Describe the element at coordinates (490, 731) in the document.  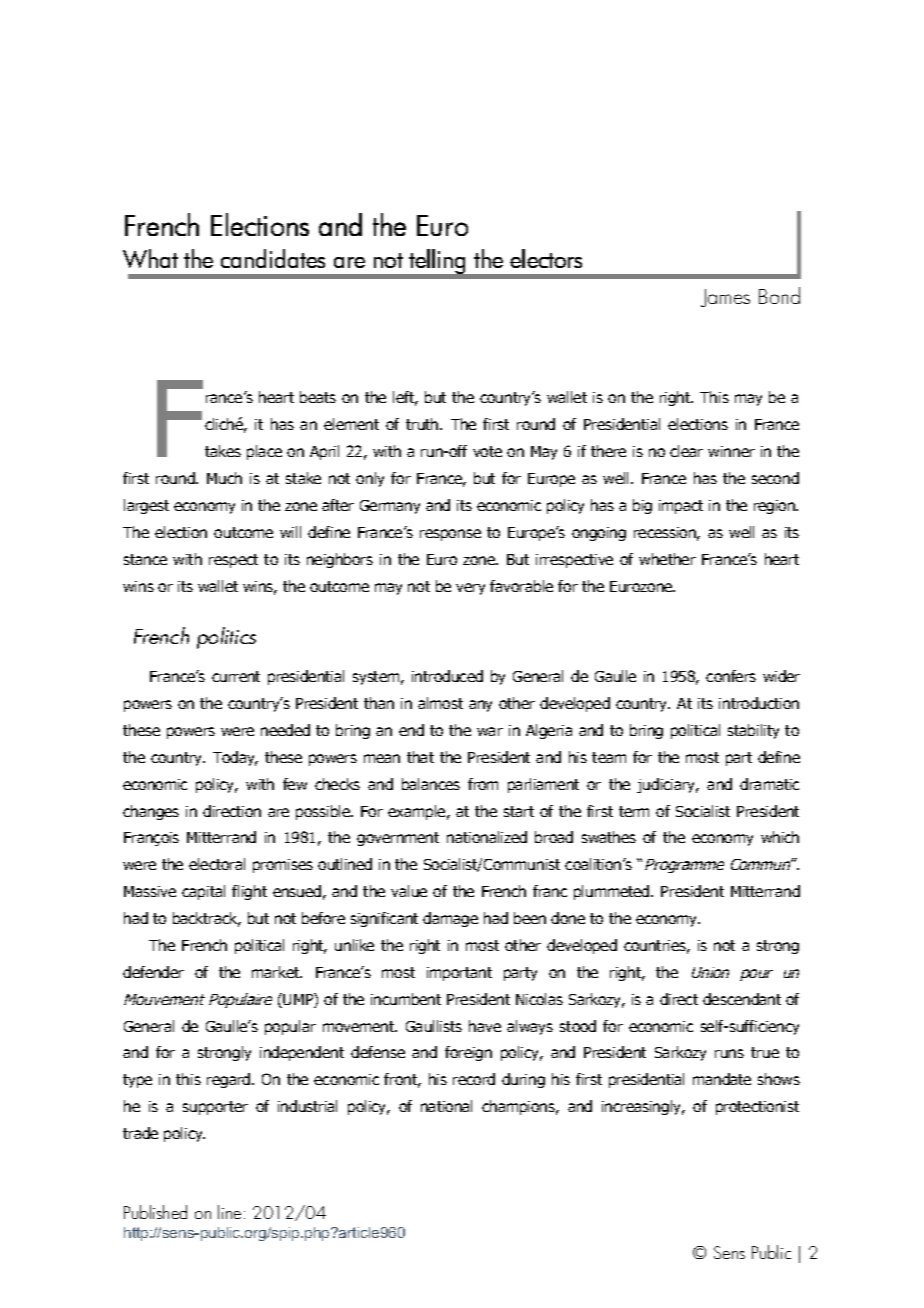
I see `war` at that location.
